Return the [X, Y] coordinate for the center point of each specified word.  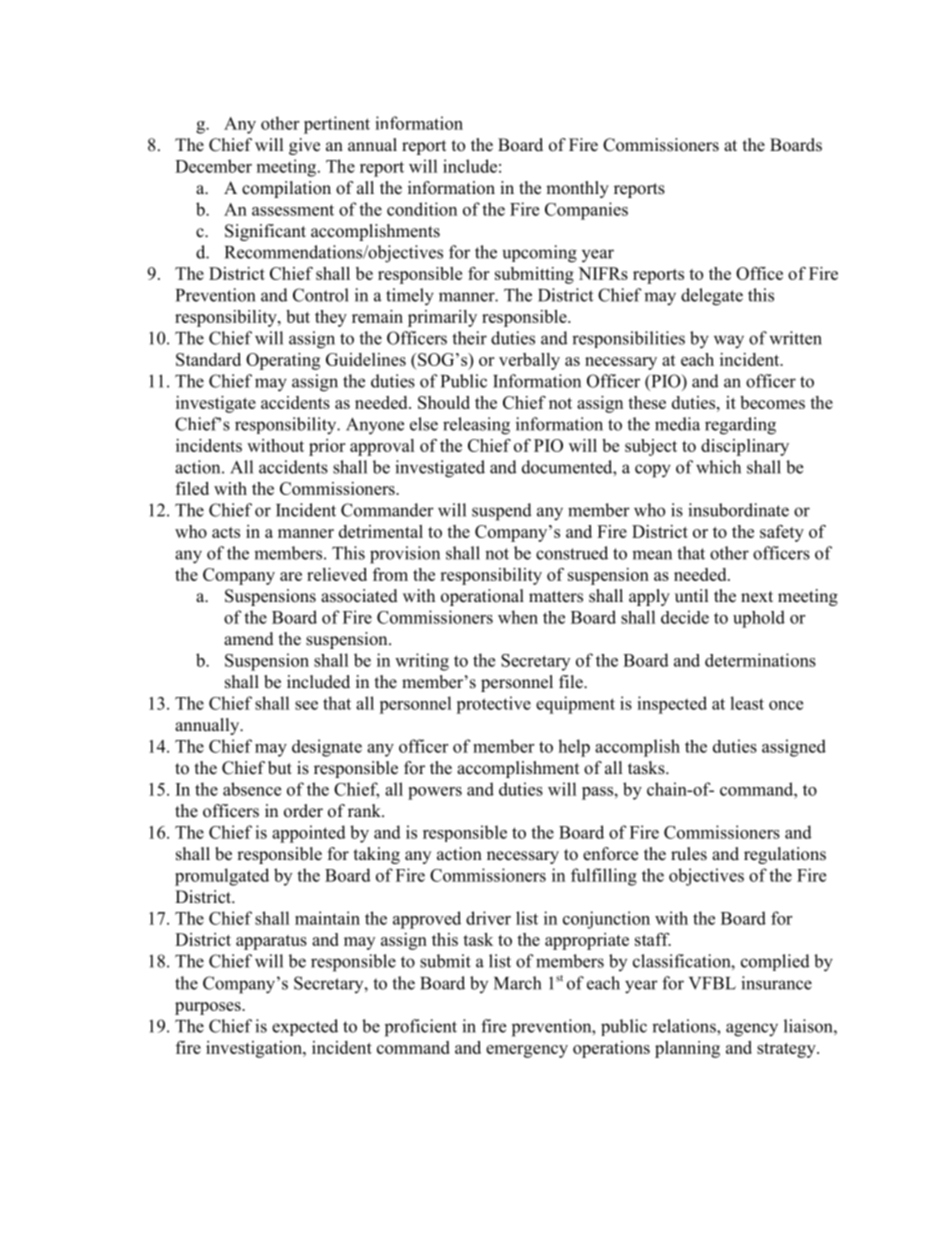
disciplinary [745, 447]
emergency [527, 1051]
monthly [577, 189]
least [747, 703]
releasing [476, 426]
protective [493, 705]
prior [327, 447]
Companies [586, 211]
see [306, 705]
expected [305, 1027]
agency [752, 1030]
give [304, 146]
